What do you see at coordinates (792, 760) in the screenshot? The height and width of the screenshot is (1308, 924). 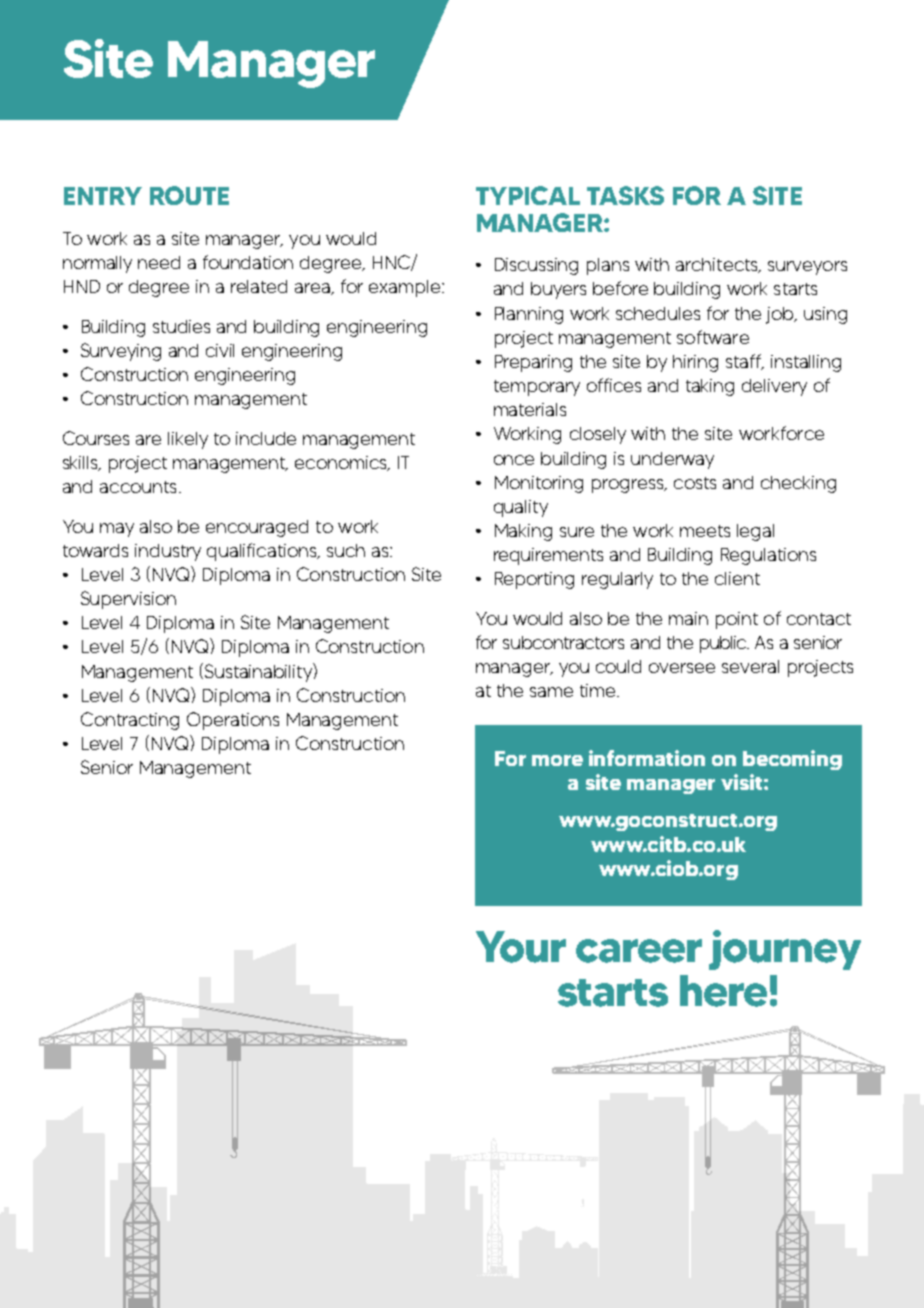 I see `becoming` at bounding box center [792, 760].
